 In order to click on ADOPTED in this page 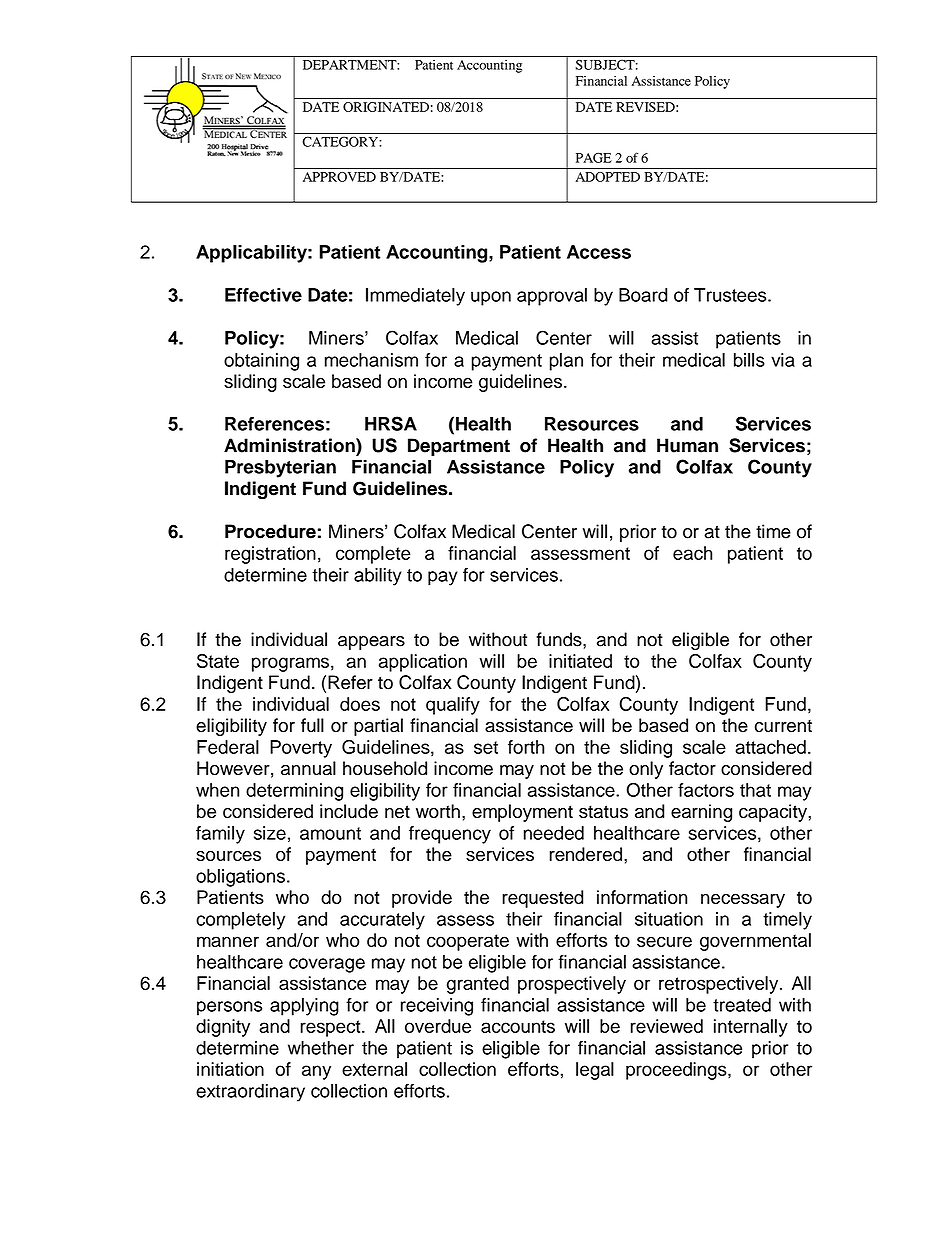, I will do `click(608, 177)`.
